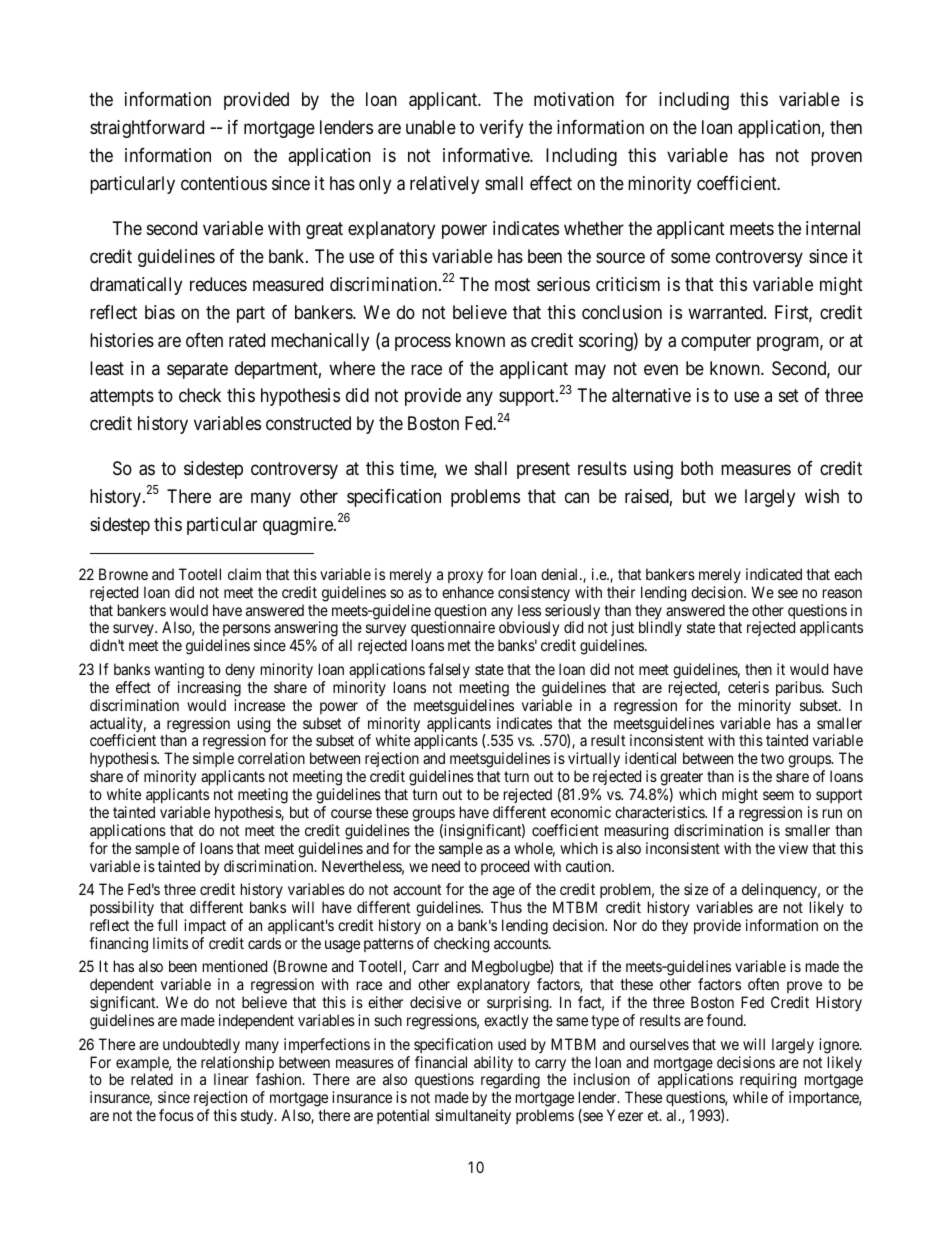 The width and height of the screenshot is (952, 1233). Describe the element at coordinates (501, 129) in the screenshot. I see `verify` at that location.
